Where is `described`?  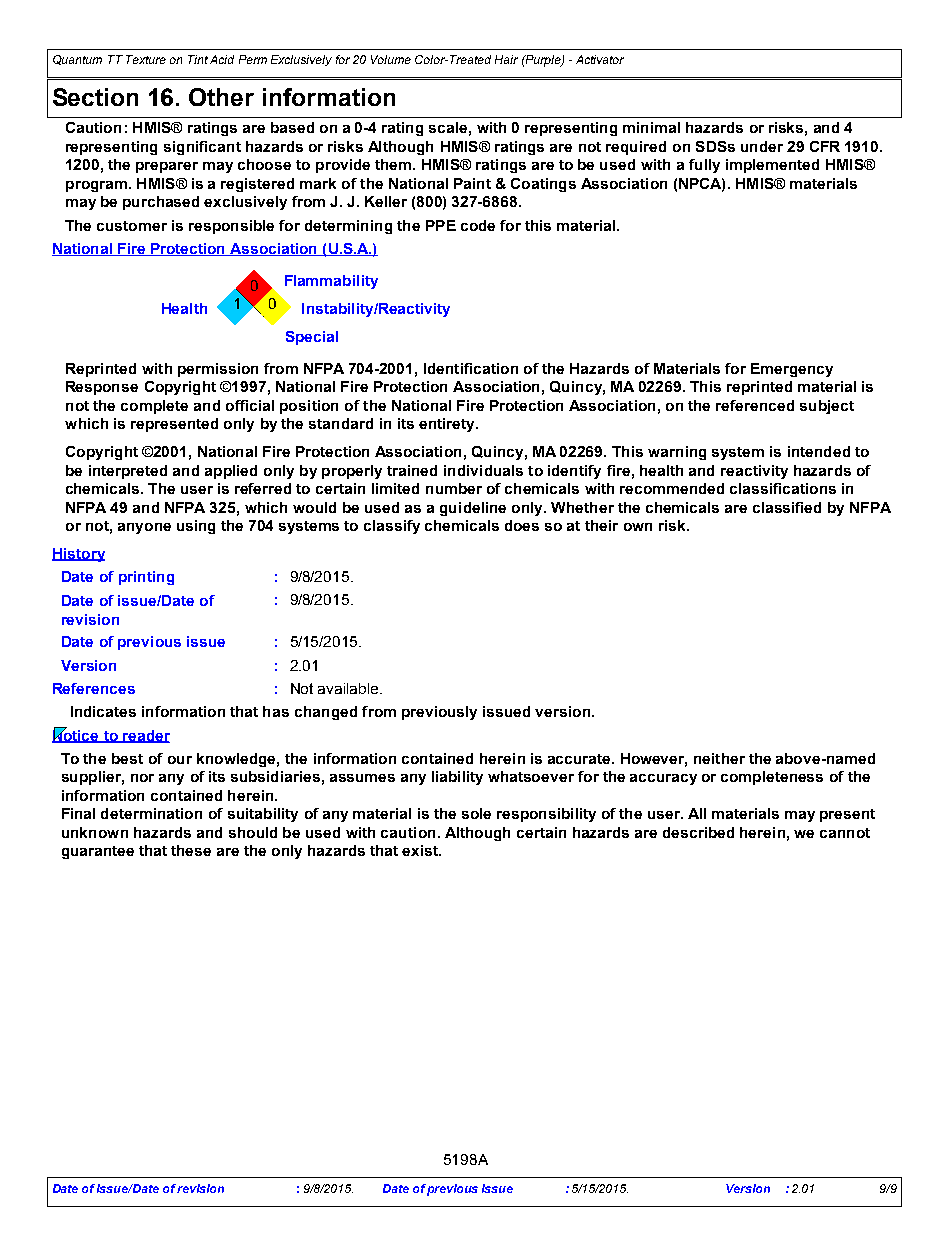 described is located at coordinates (698, 832).
